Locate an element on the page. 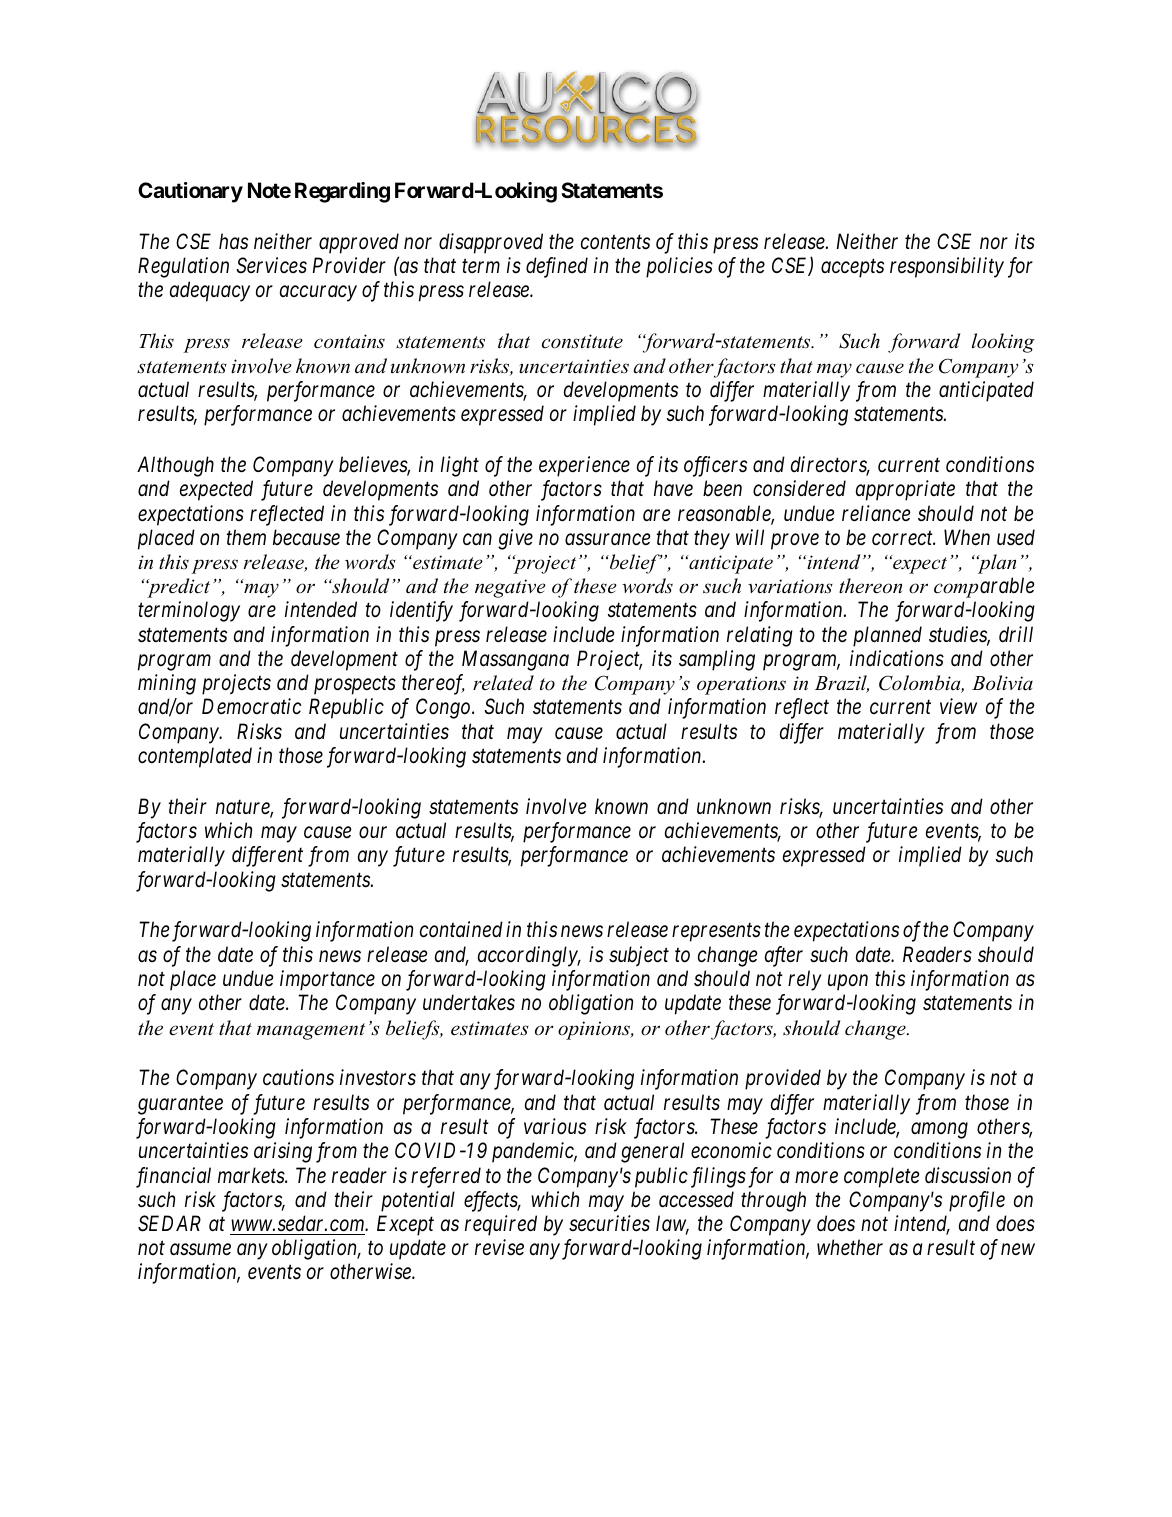 The height and width of the document is (1517, 1172). responsibility is located at coordinates (947, 267).
